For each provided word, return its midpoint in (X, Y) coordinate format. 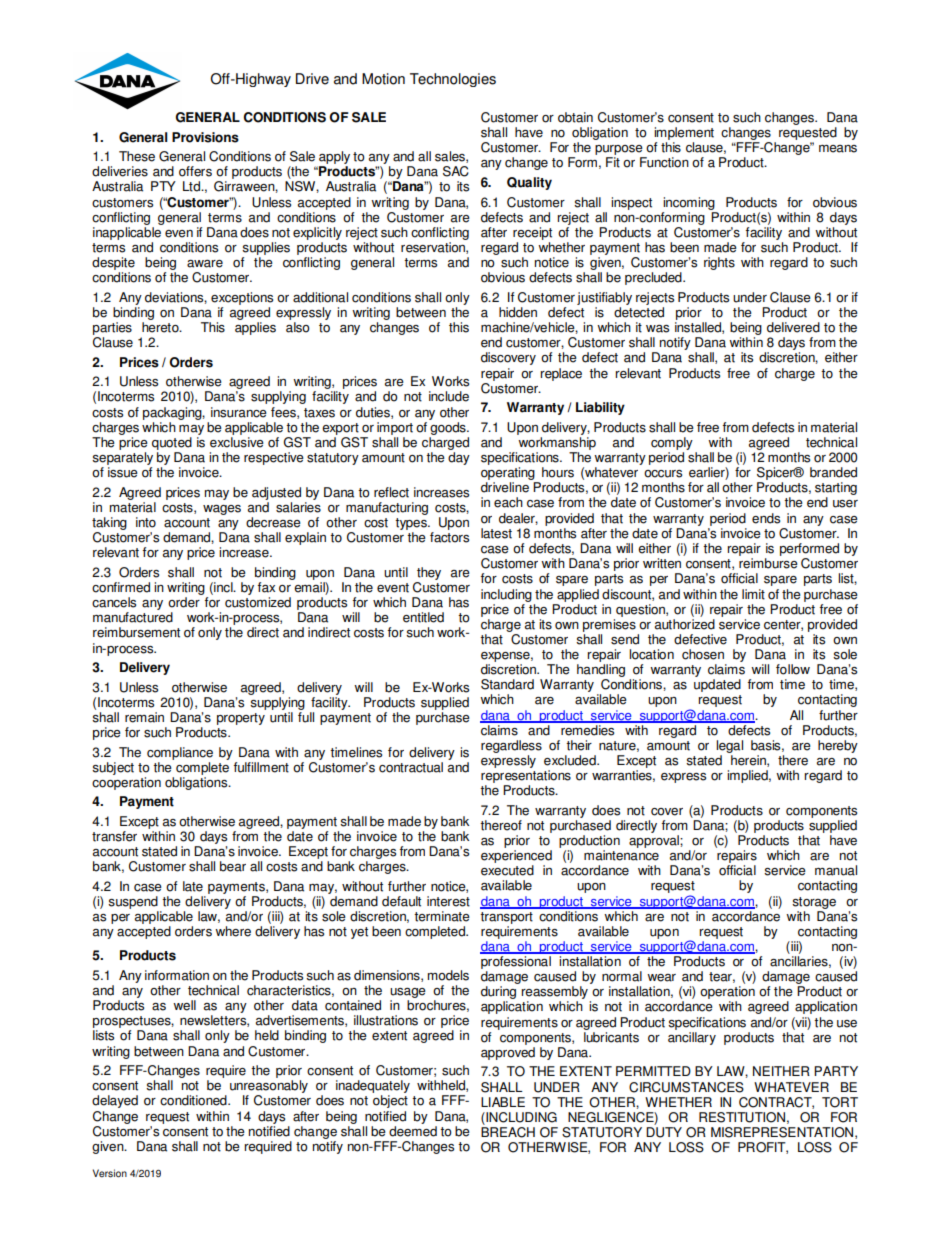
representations (526, 778)
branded (833, 472)
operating (508, 473)
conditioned (194, 1100)
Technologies (453, 80)
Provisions (205, 137)
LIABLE (503, 1102)
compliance (180, 753)
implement (684, 135)
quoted (172, 443)
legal (729, 746)
